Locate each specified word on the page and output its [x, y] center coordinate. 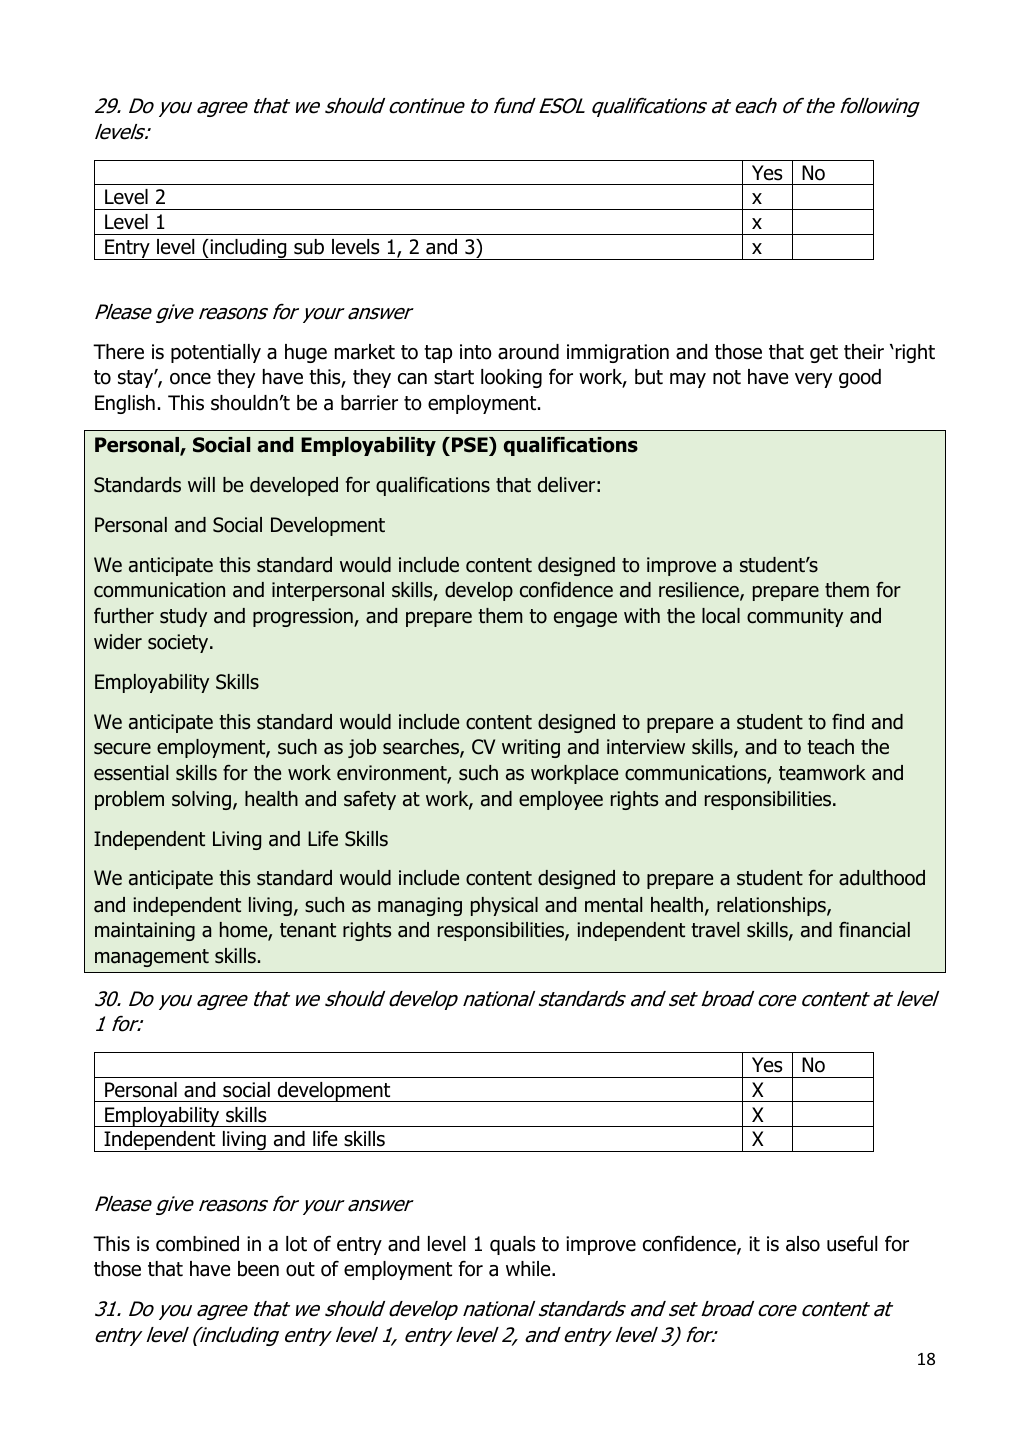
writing [531, 748]
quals [513, 1245]
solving [201, 800]
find [848, 722]
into [476, 352]
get [824, 354]
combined [197, 1244]
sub [309, 247]
